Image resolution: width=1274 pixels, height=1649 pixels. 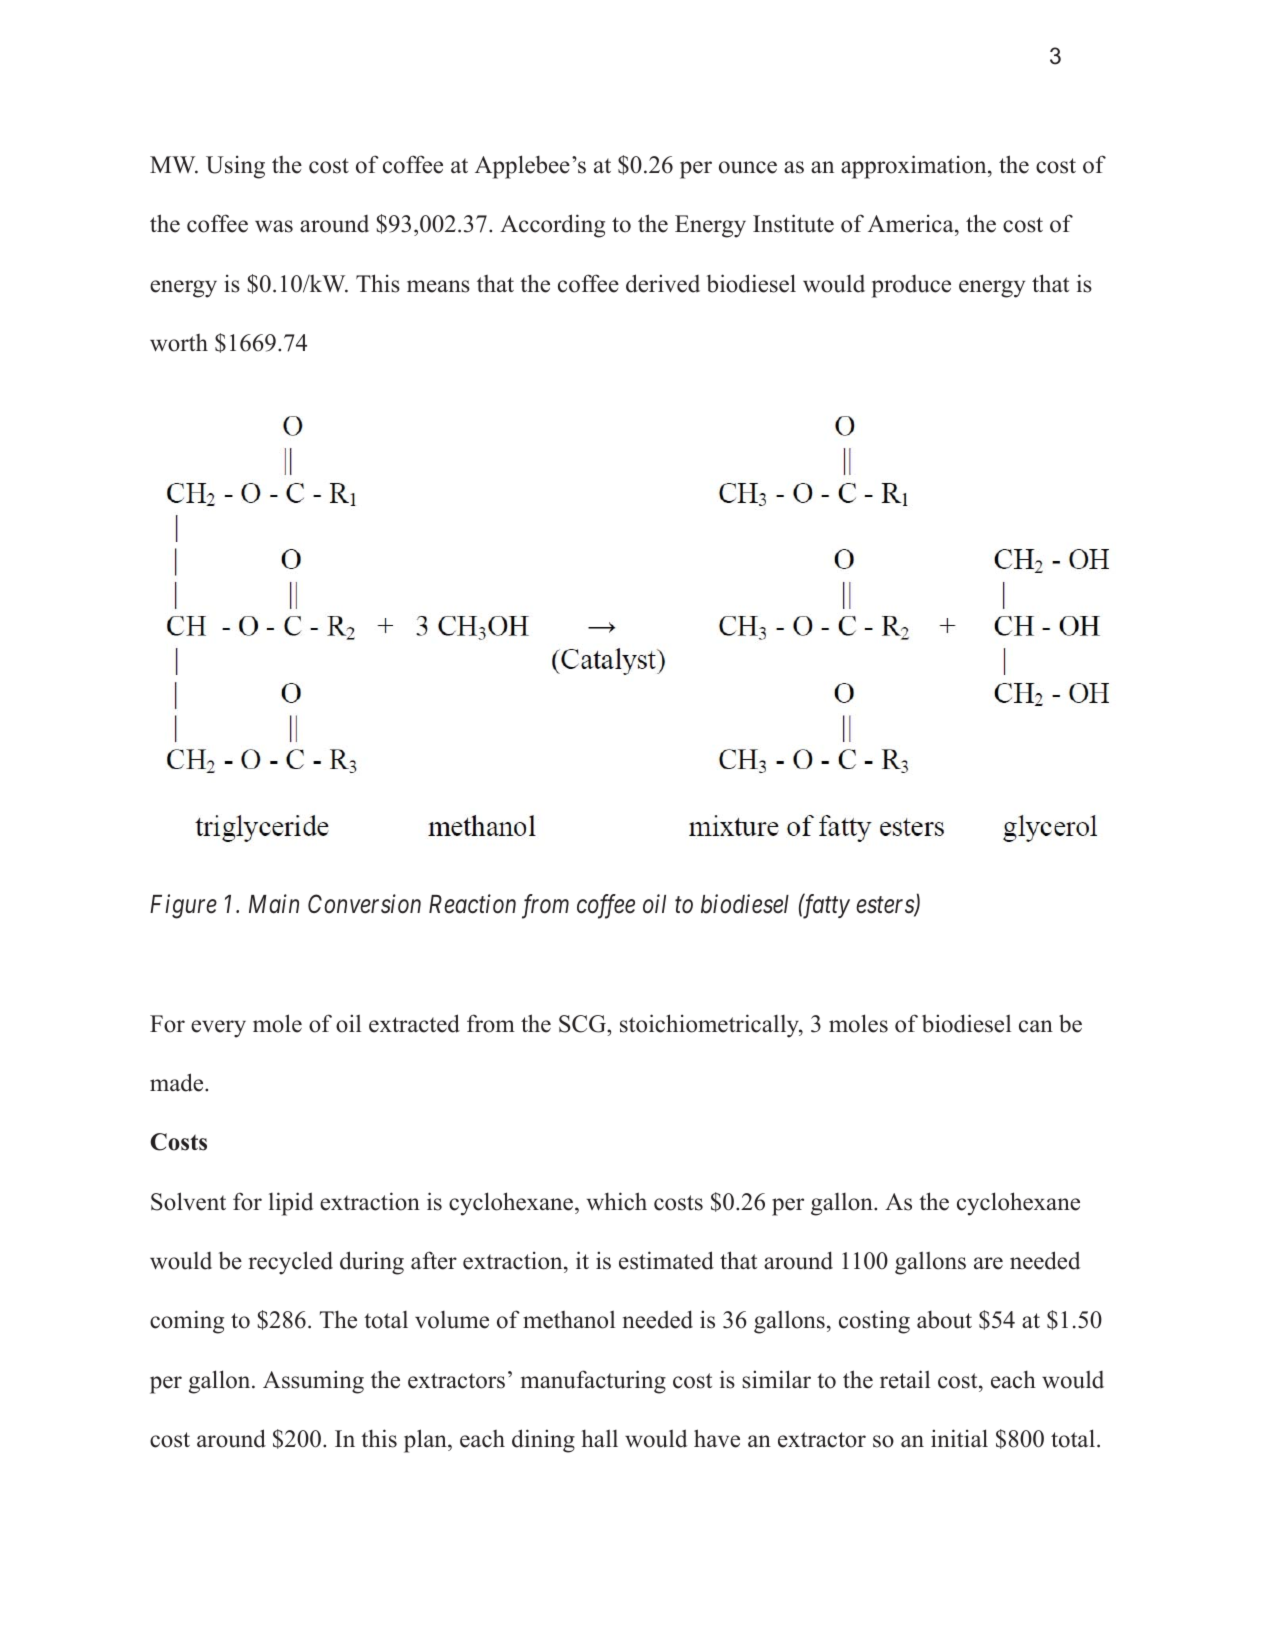 I want to click on Reaction, so click(x=472, y=904).
